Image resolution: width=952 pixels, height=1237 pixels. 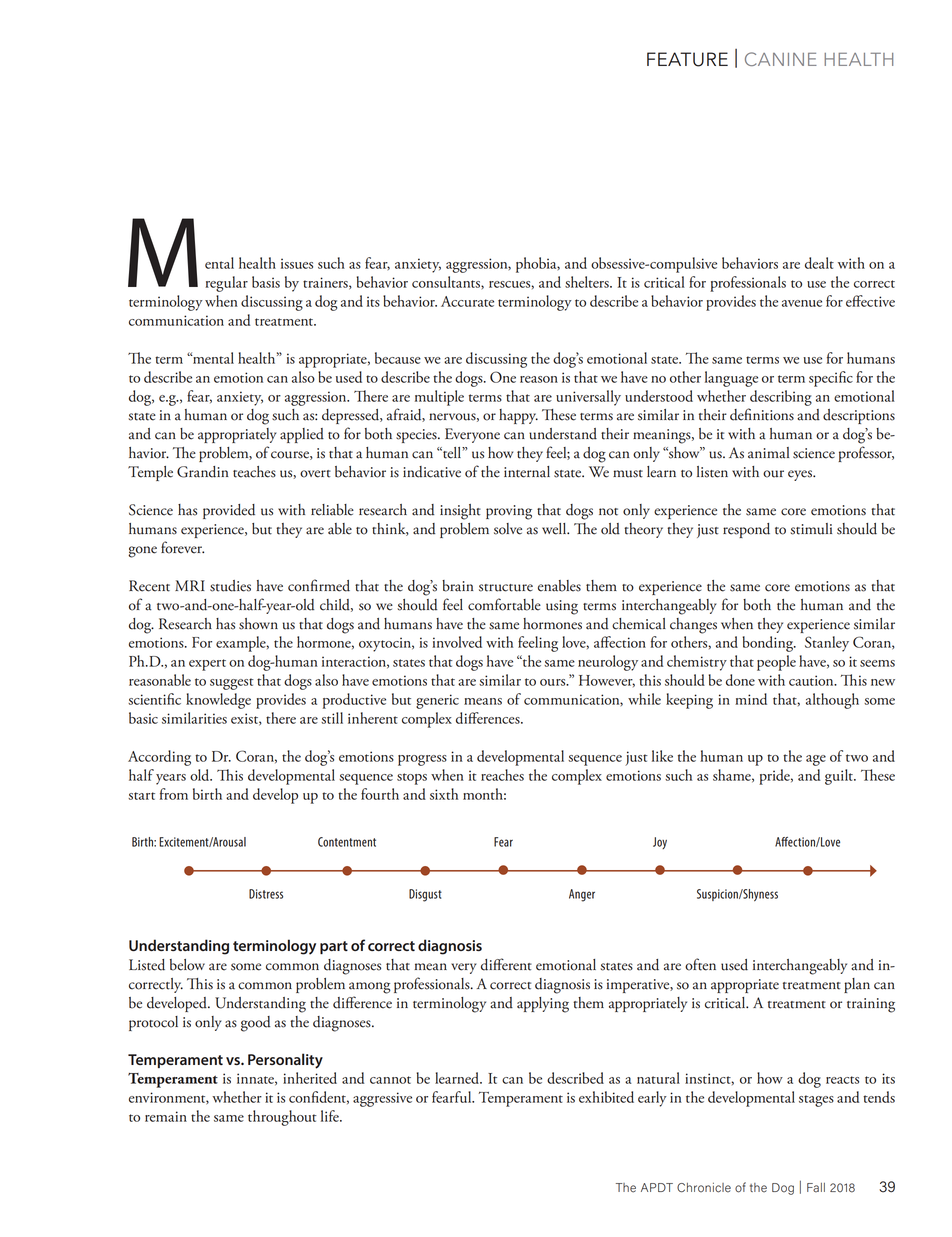 What do you see at coordinates (768, 453) in the screenshot?
I see `animal` at bounding box center [768, 453].
